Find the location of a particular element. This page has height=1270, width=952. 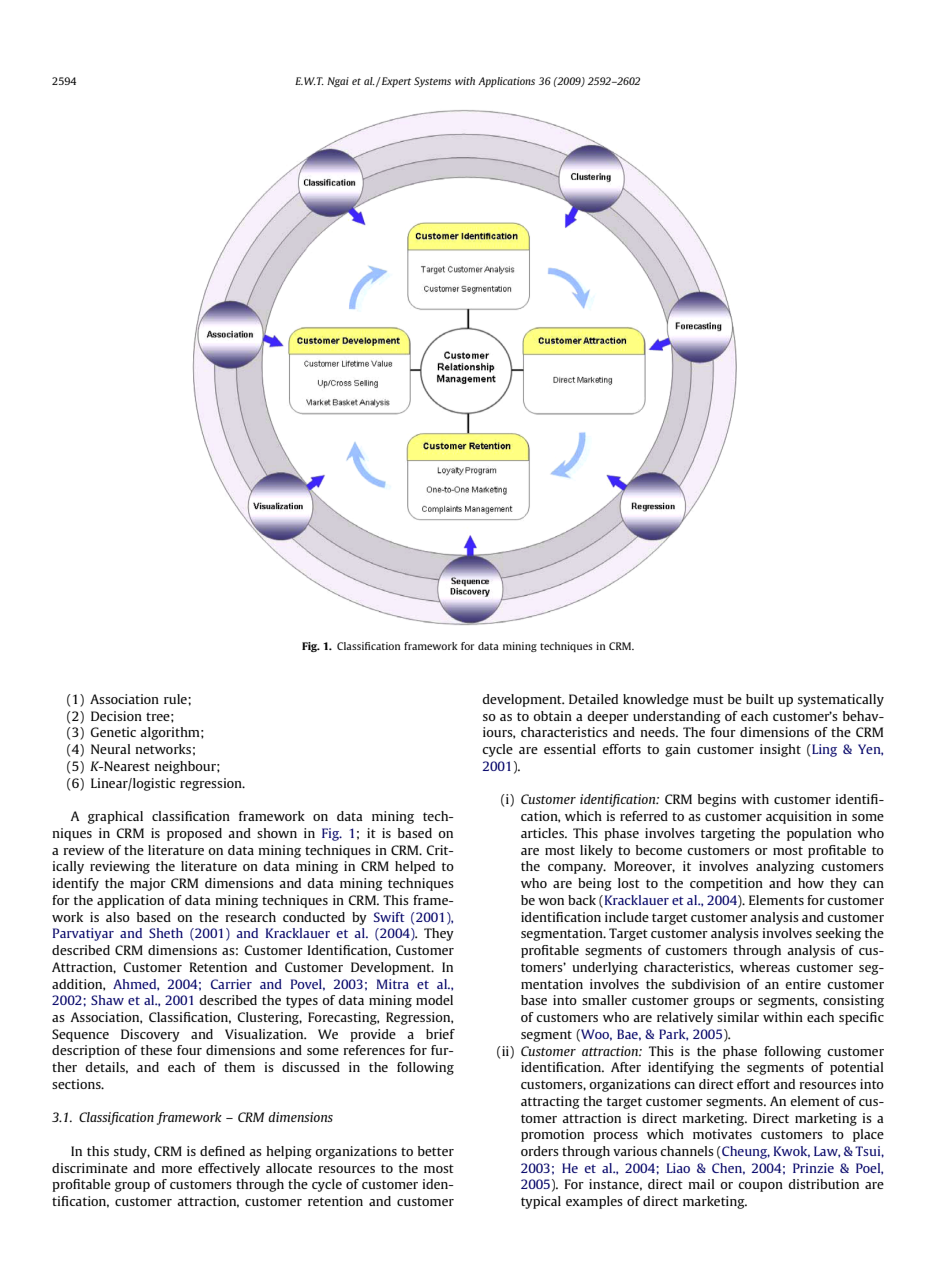

must is located at coordinates (708, 699).
